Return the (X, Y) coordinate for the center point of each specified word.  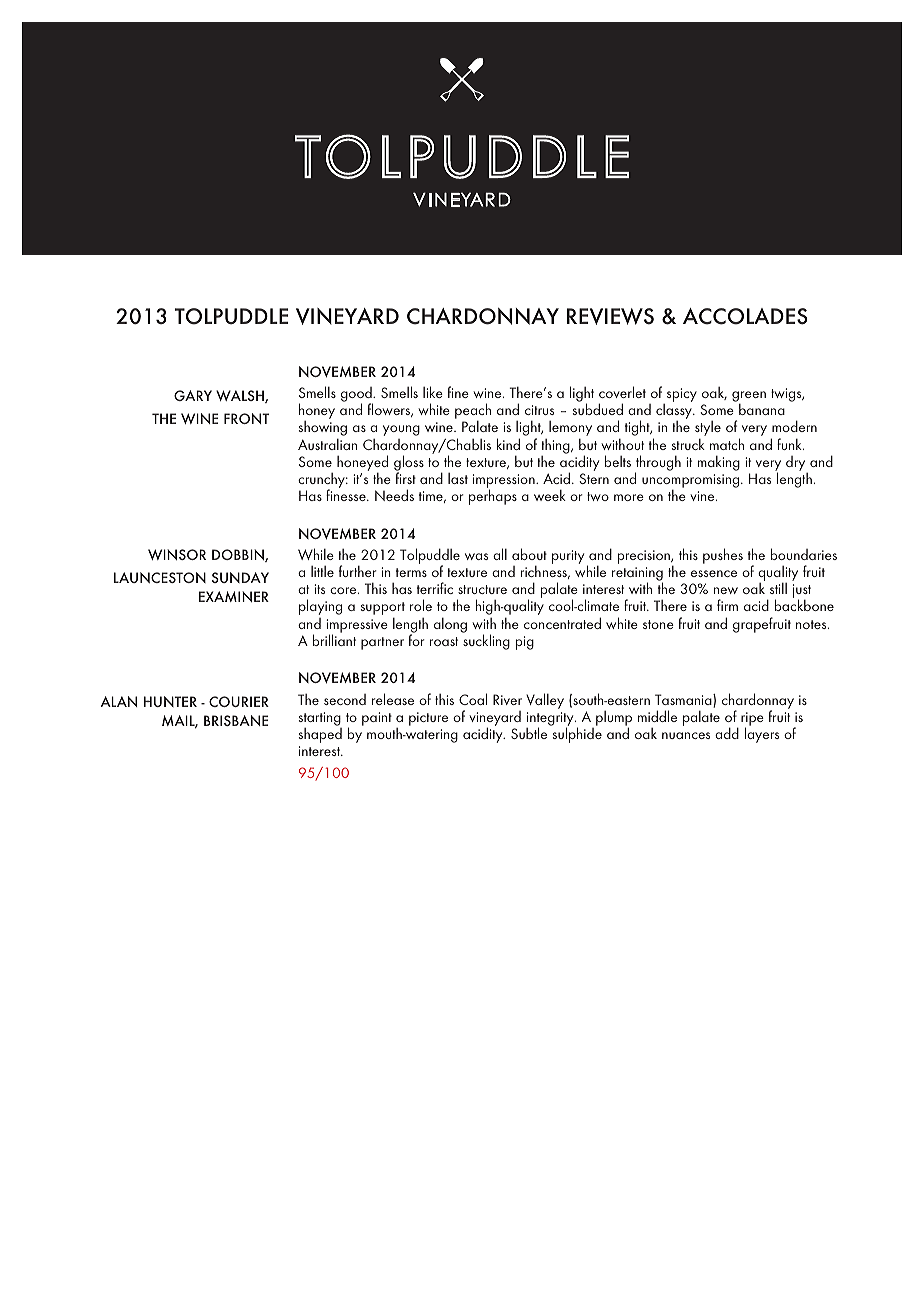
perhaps (493, 497)
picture (428, 719)
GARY (193, 395)
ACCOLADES (745, 316)
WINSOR (177, 554)
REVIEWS (610, 316)
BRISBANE (236, 720)
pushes (723, 556)
